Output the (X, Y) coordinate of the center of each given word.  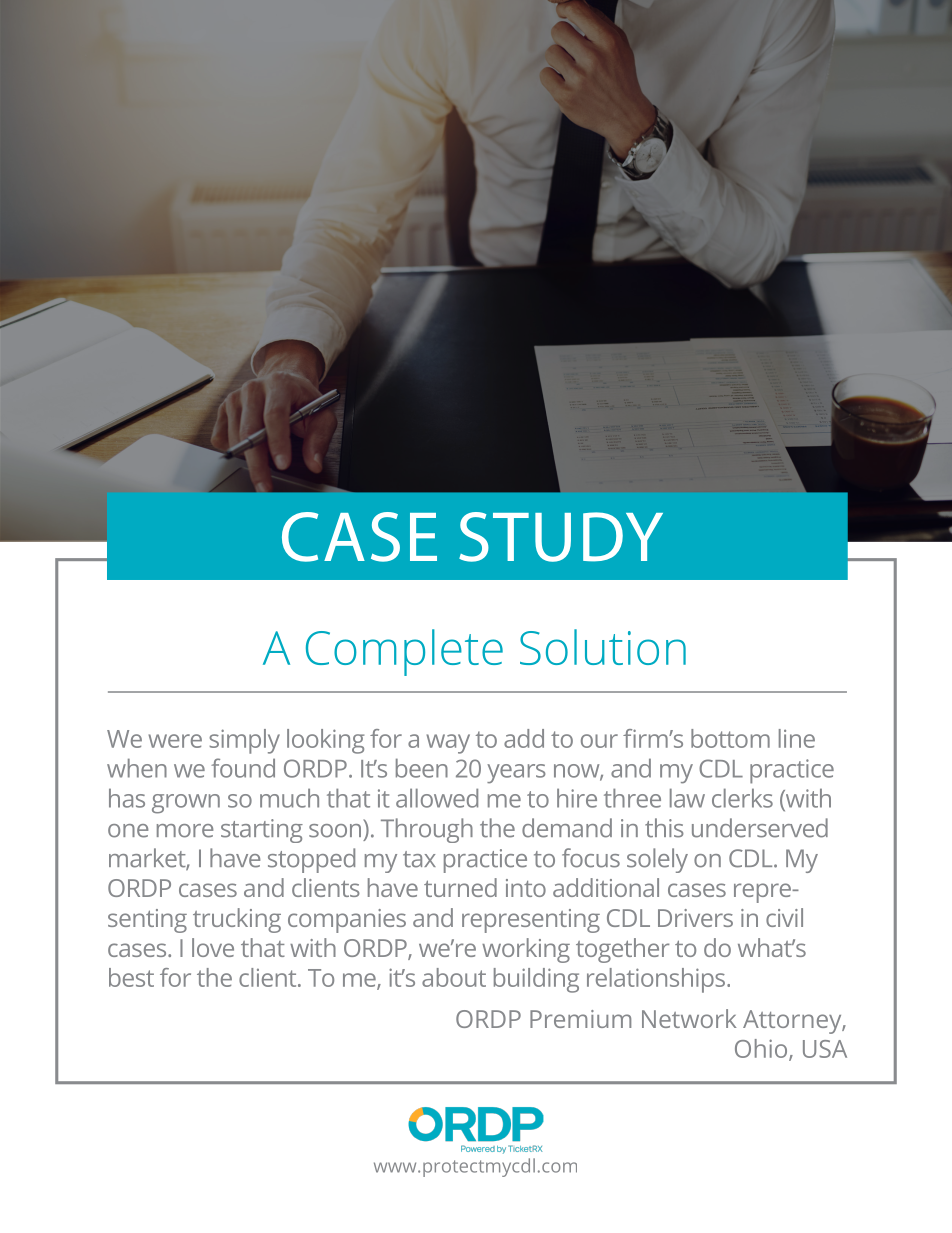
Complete (404, 652)
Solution (603, 647)
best (131, 977)
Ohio (762, 1049)
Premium (580, 1019)
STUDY (561, 537)
